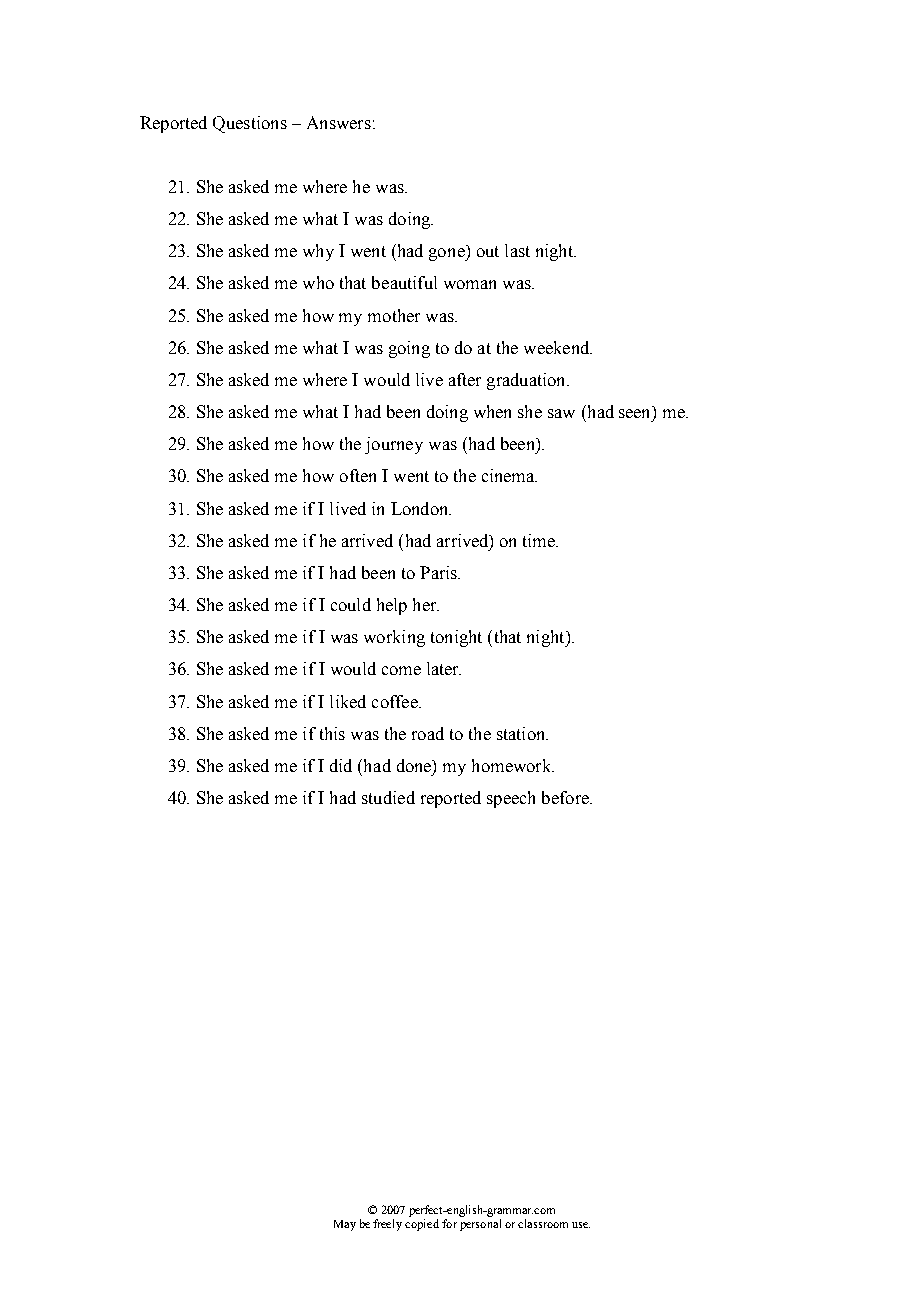 The height and width of the image is (1308, 924). What do you see at coordinates (358, 475) in the image?
I see `often` at bounding box center [358, 475].
